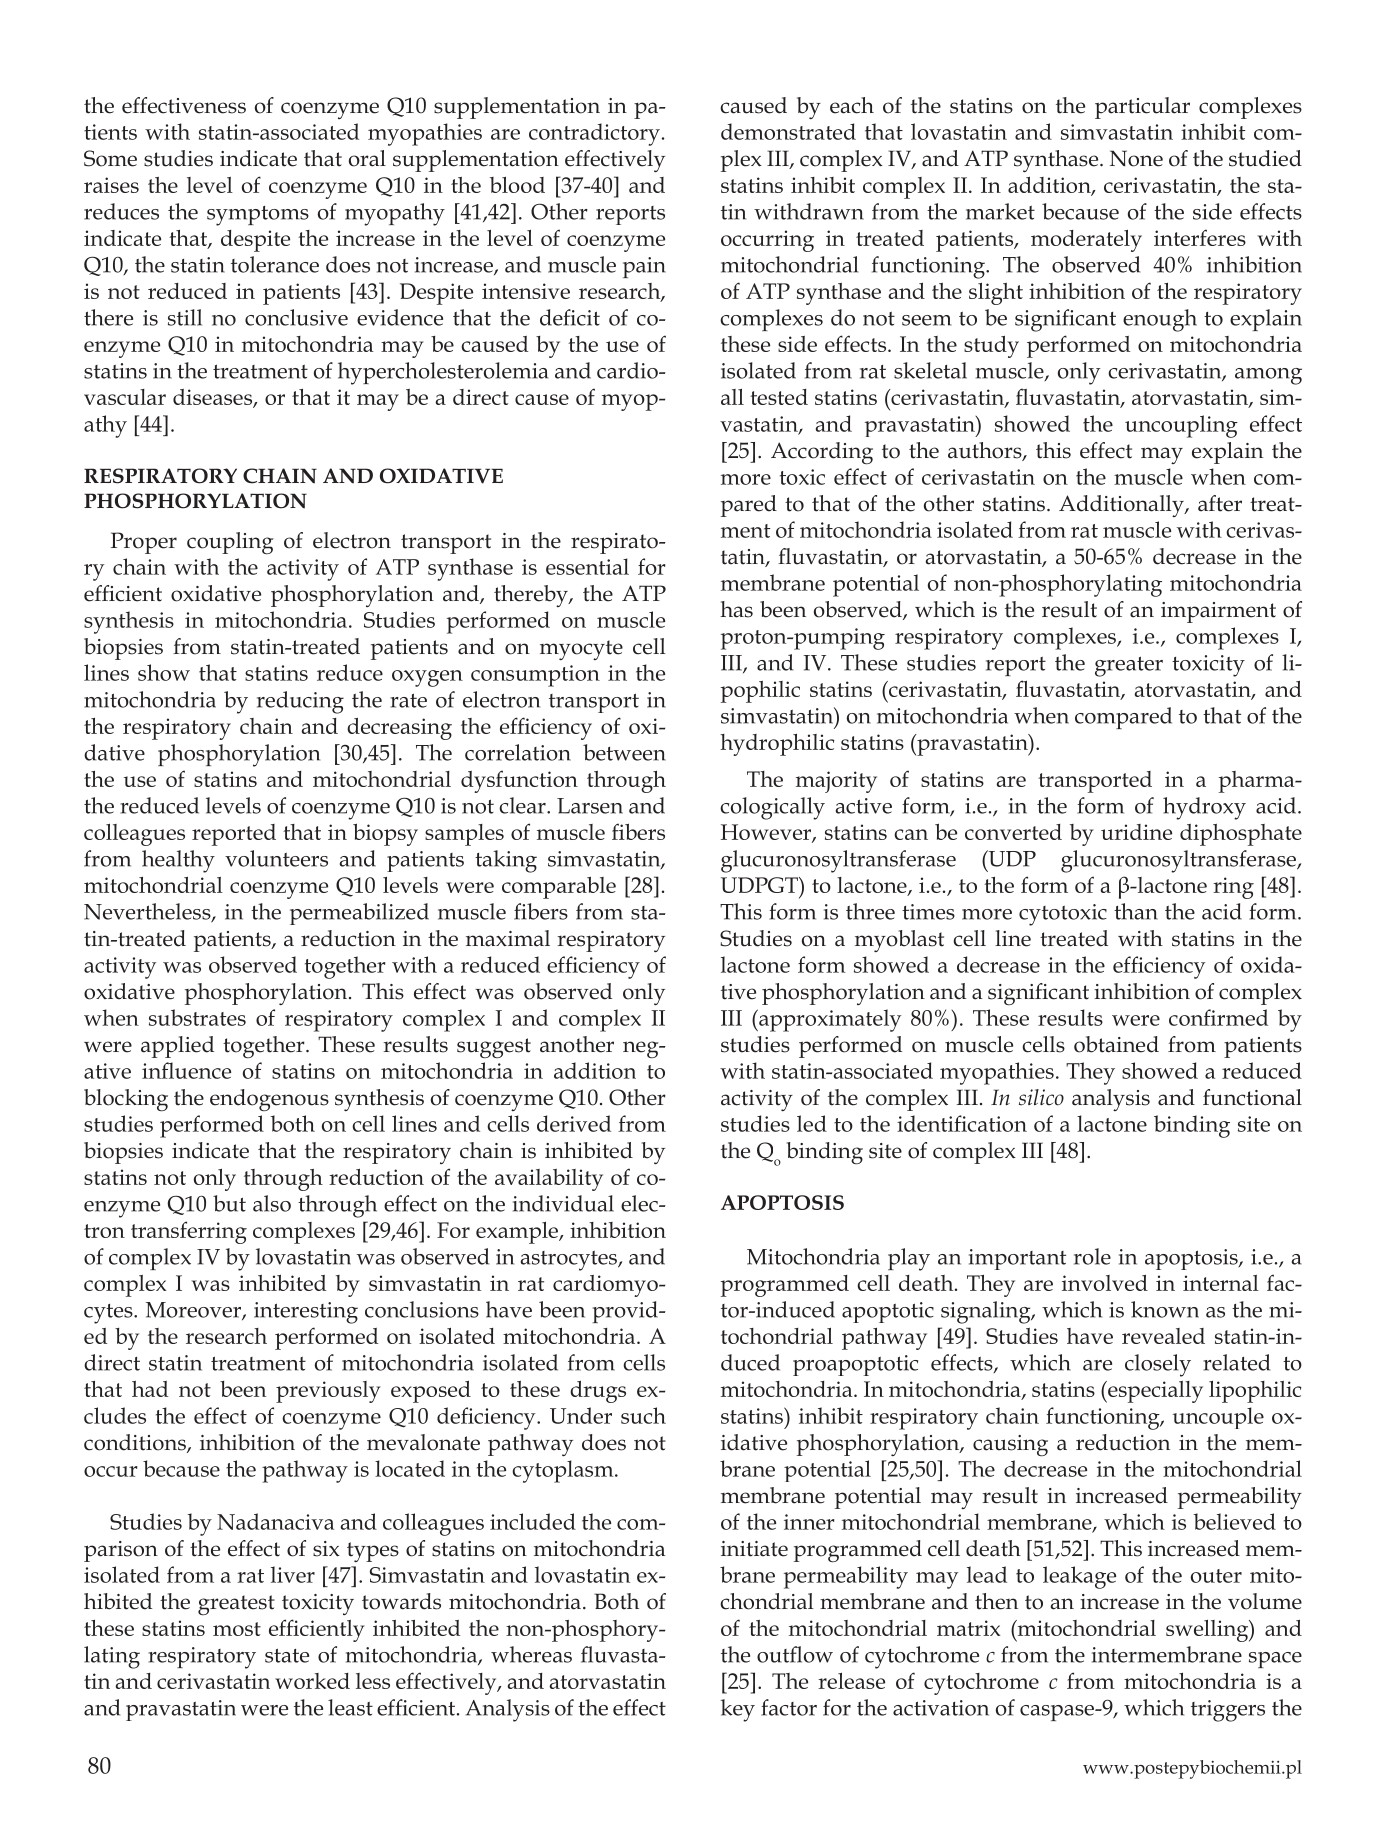  Describe the element at coordinates (587, 566) in the screenshot. I see `essential` at that location.
